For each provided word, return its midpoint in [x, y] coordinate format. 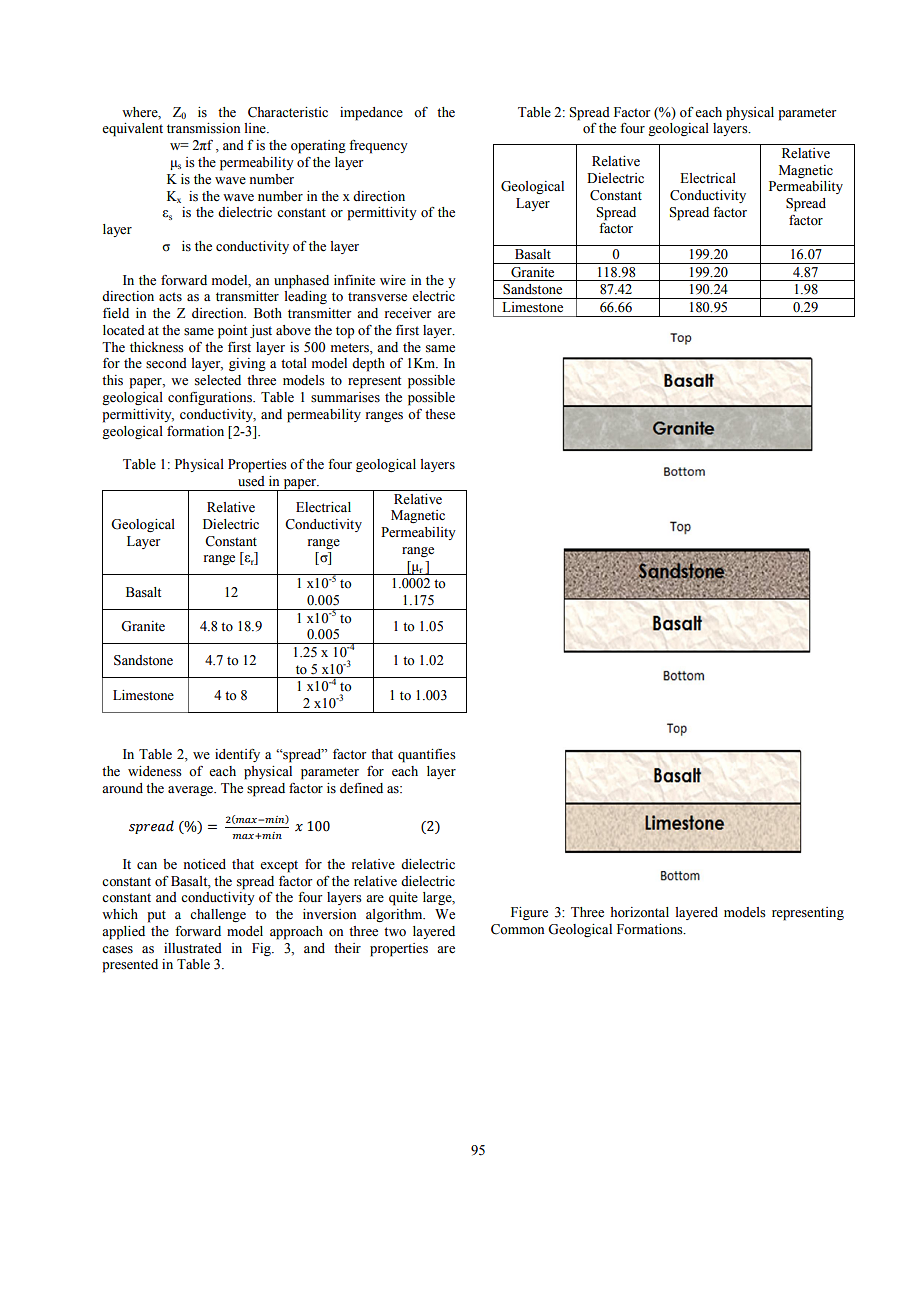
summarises [345, 397]
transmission [203, 128]
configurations [211, 398]
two [395, 932]
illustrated [193, 948]
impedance [371, 114]
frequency [378, 147]
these [440, 414]
